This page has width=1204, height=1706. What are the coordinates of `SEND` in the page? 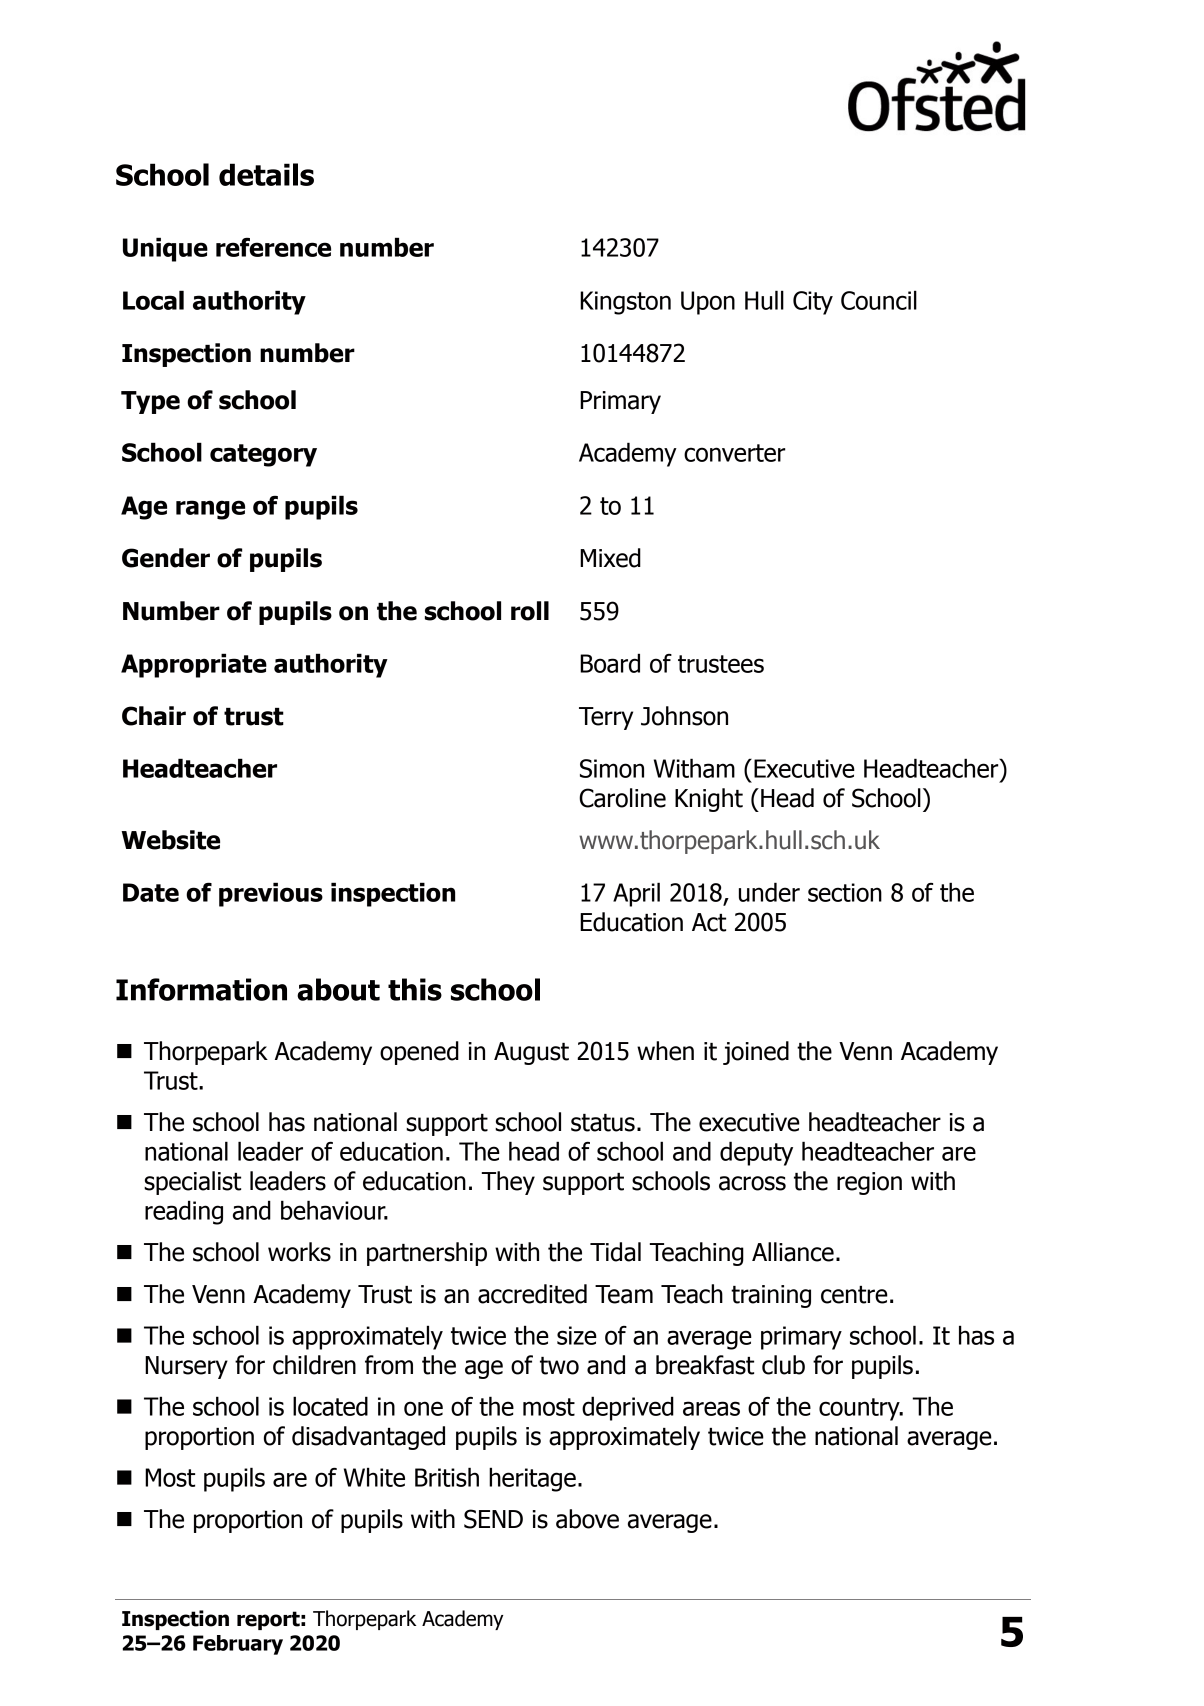 It's located at (493, 1519).
